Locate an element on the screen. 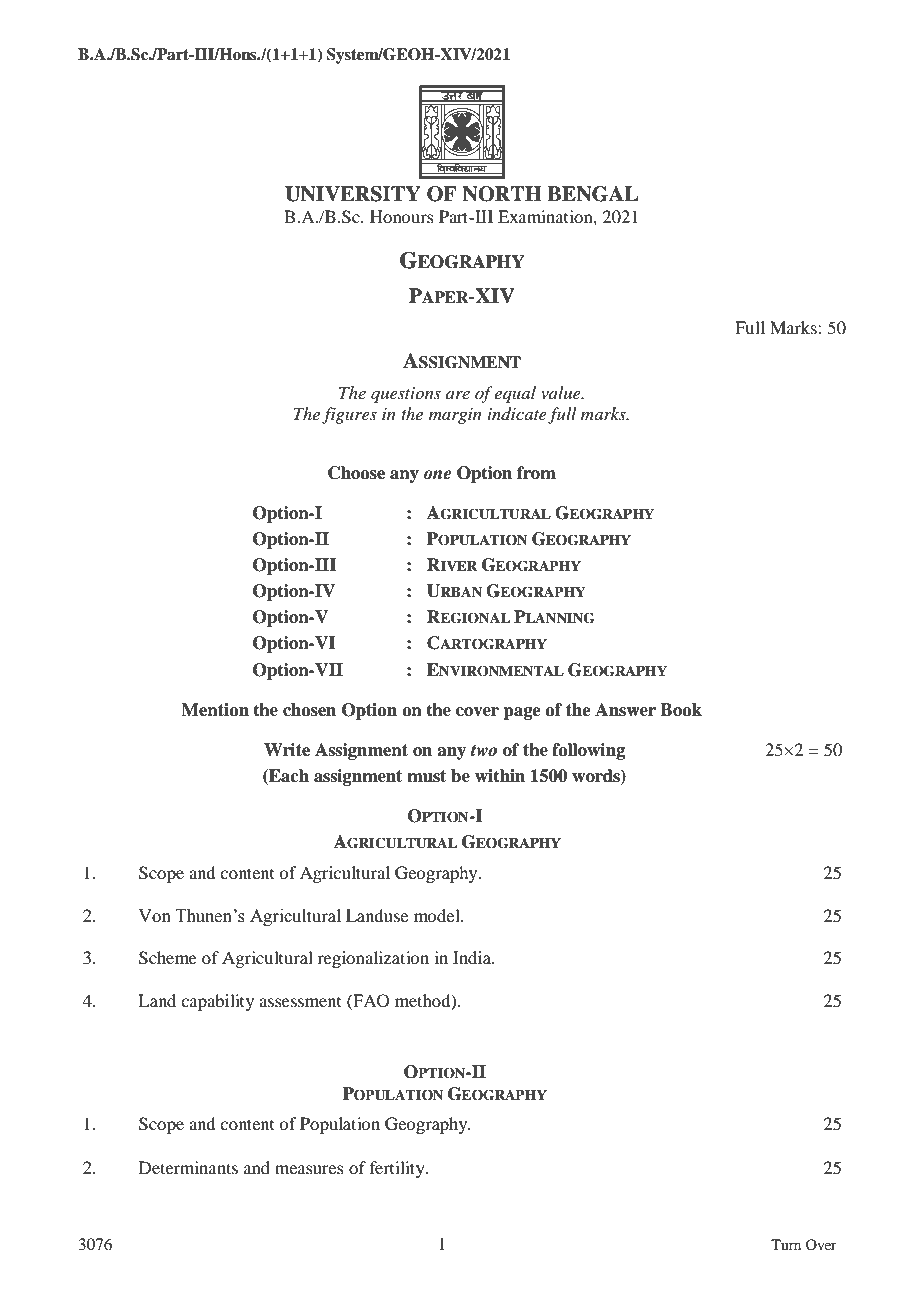 This screenshot has width=924, height=1307. Turn is located at coordinates (786, 1244).
